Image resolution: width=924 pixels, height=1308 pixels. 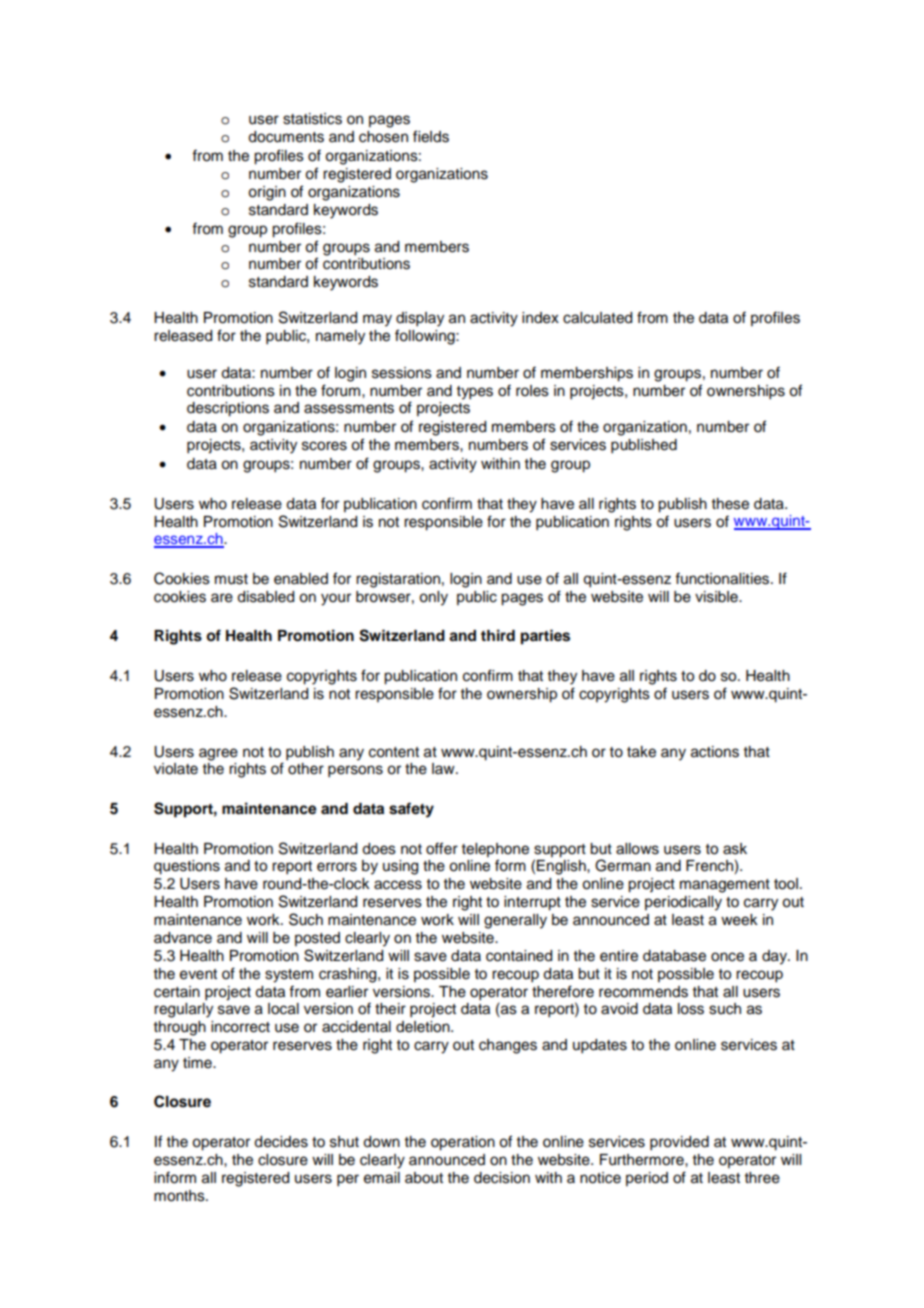 What do you see at coordinates (183, 938) in the image?
I see `advance` at bounding box center [183, 938].
